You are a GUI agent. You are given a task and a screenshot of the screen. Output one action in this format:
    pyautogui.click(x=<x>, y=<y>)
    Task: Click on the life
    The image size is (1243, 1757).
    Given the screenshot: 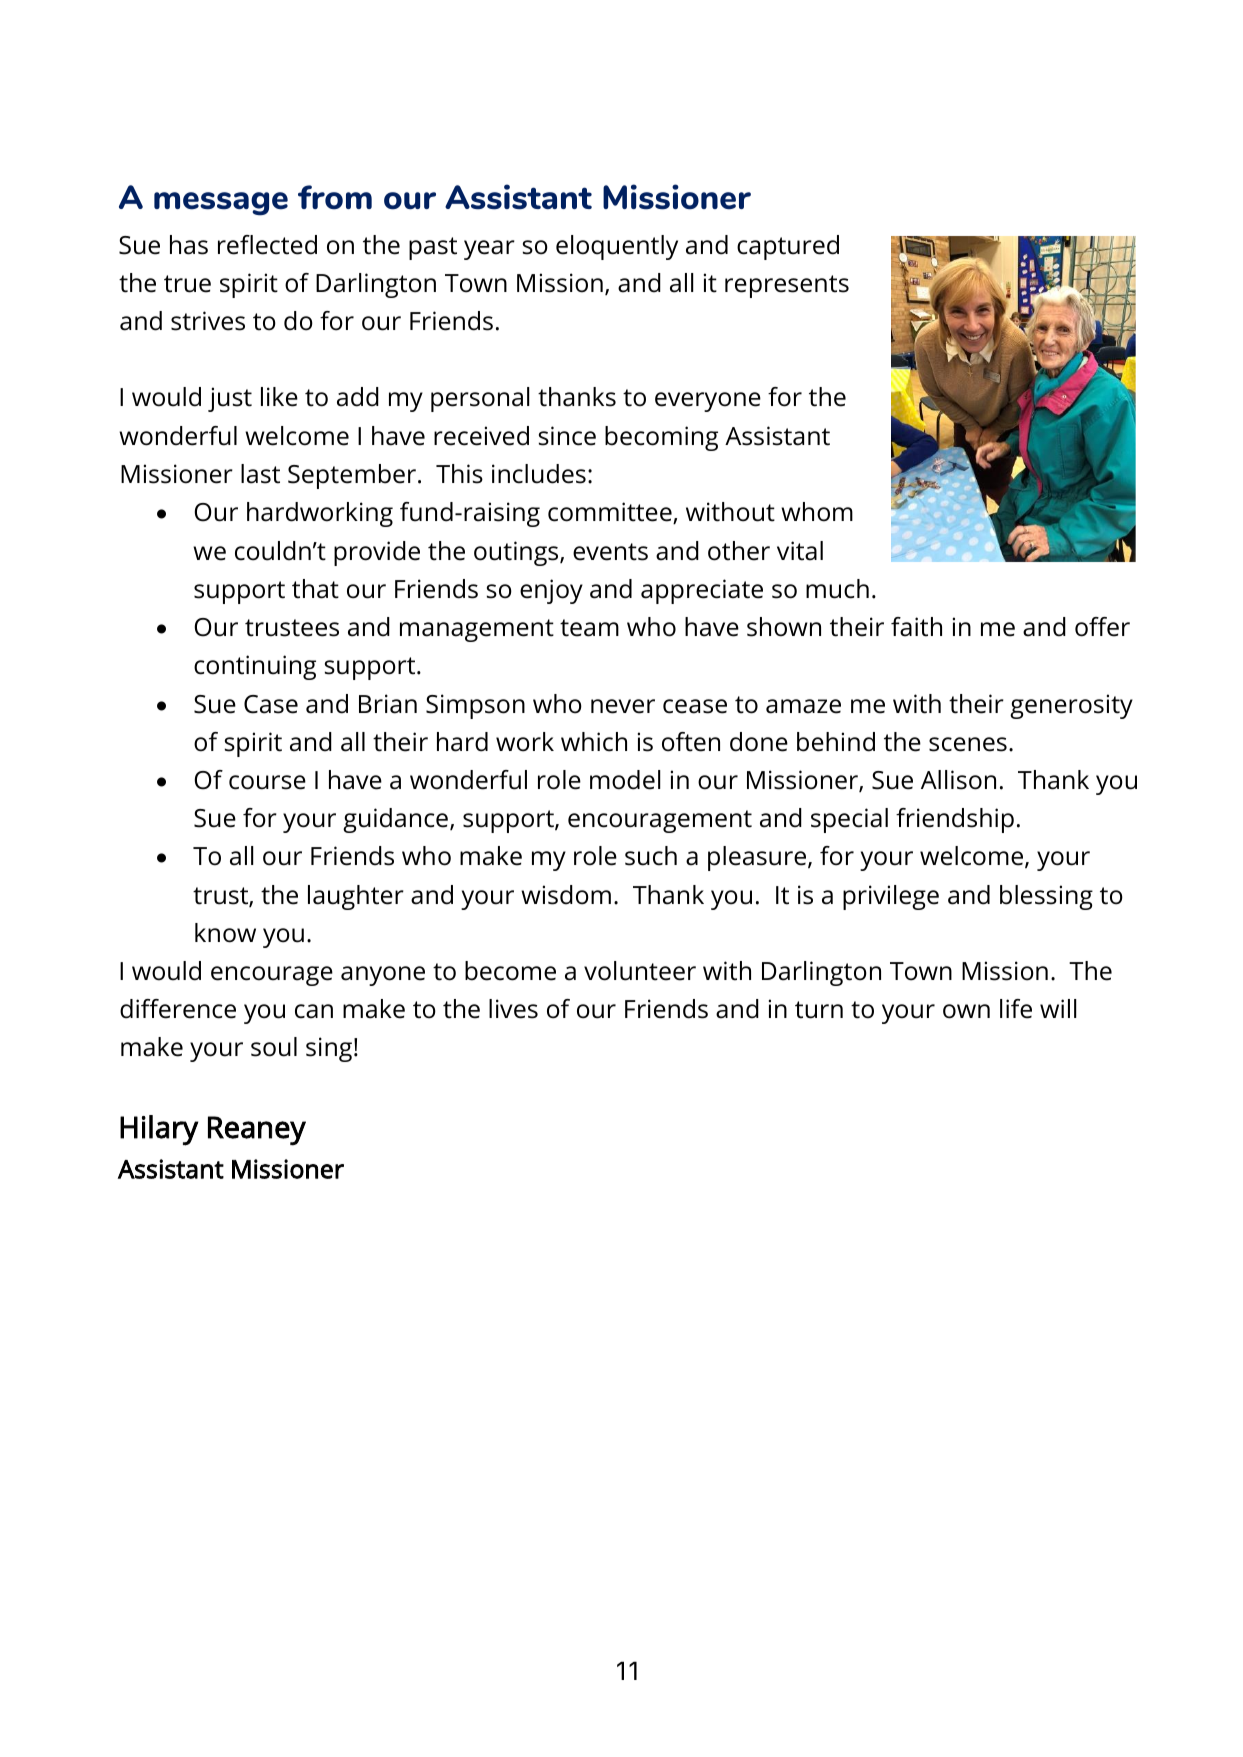 What is the action you would take?
    pyautogui.click(x=1016, y=1009)
